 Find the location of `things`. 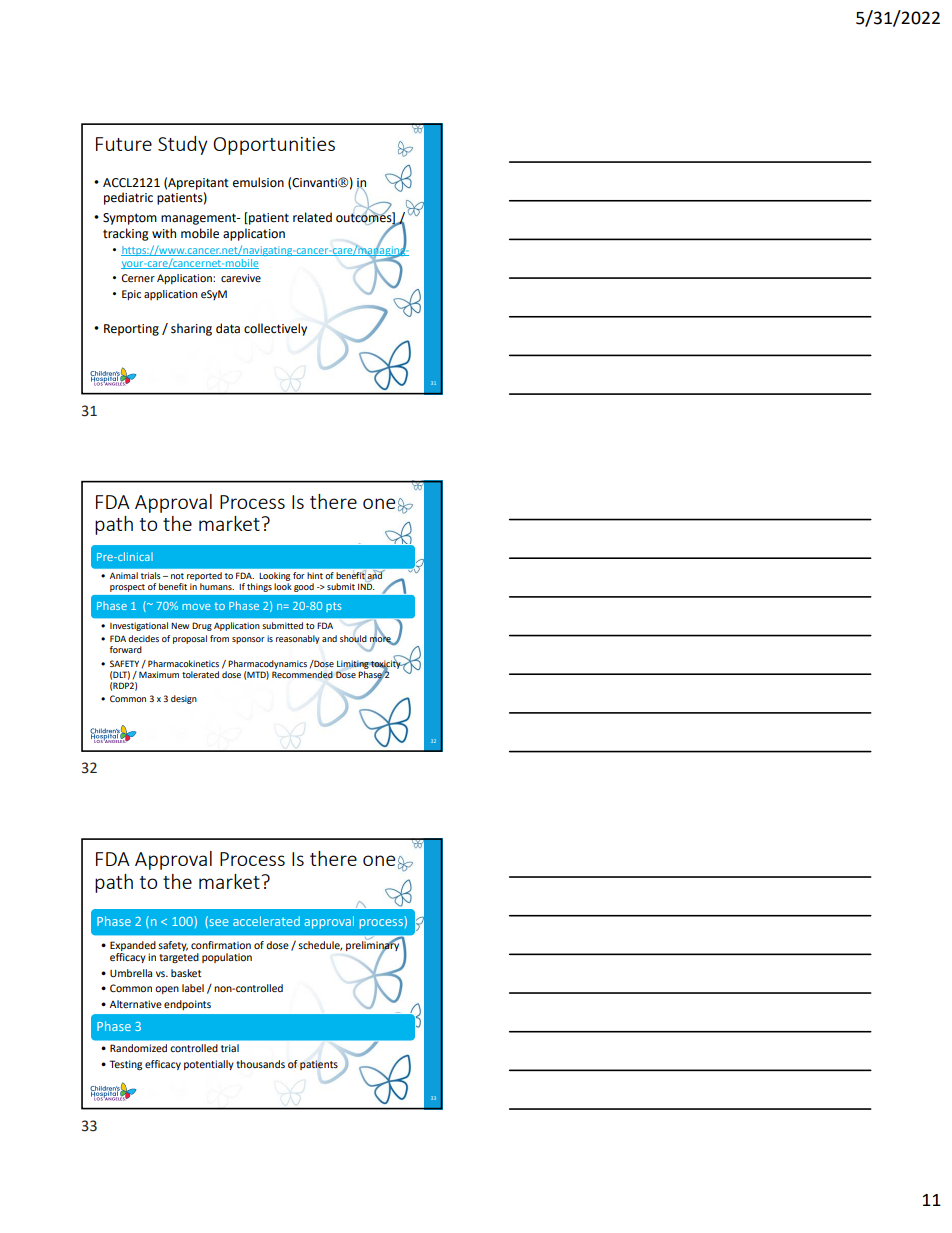

things is located at coordinates (259, 587).
